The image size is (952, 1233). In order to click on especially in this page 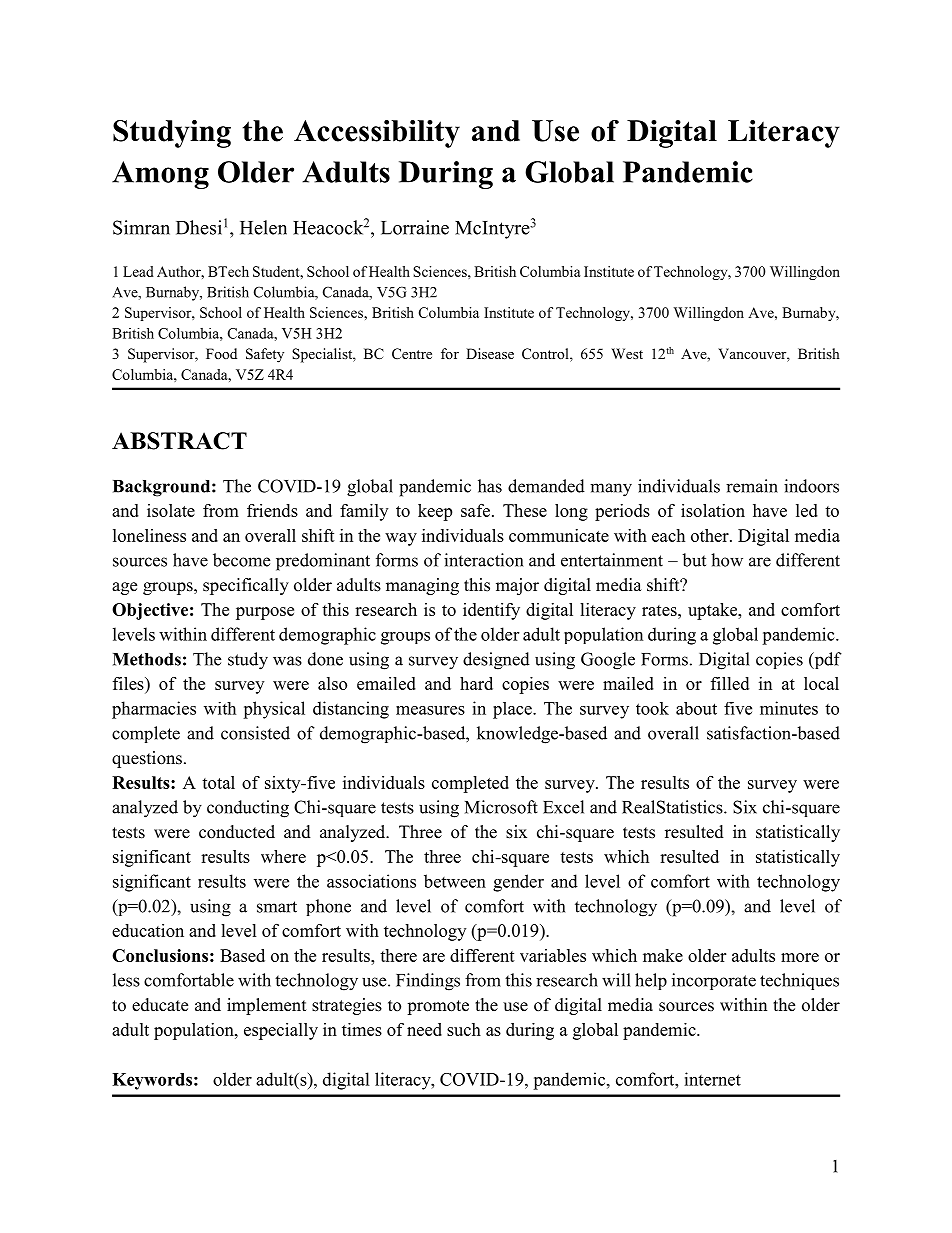, I will do `click(281, 1031)`.
